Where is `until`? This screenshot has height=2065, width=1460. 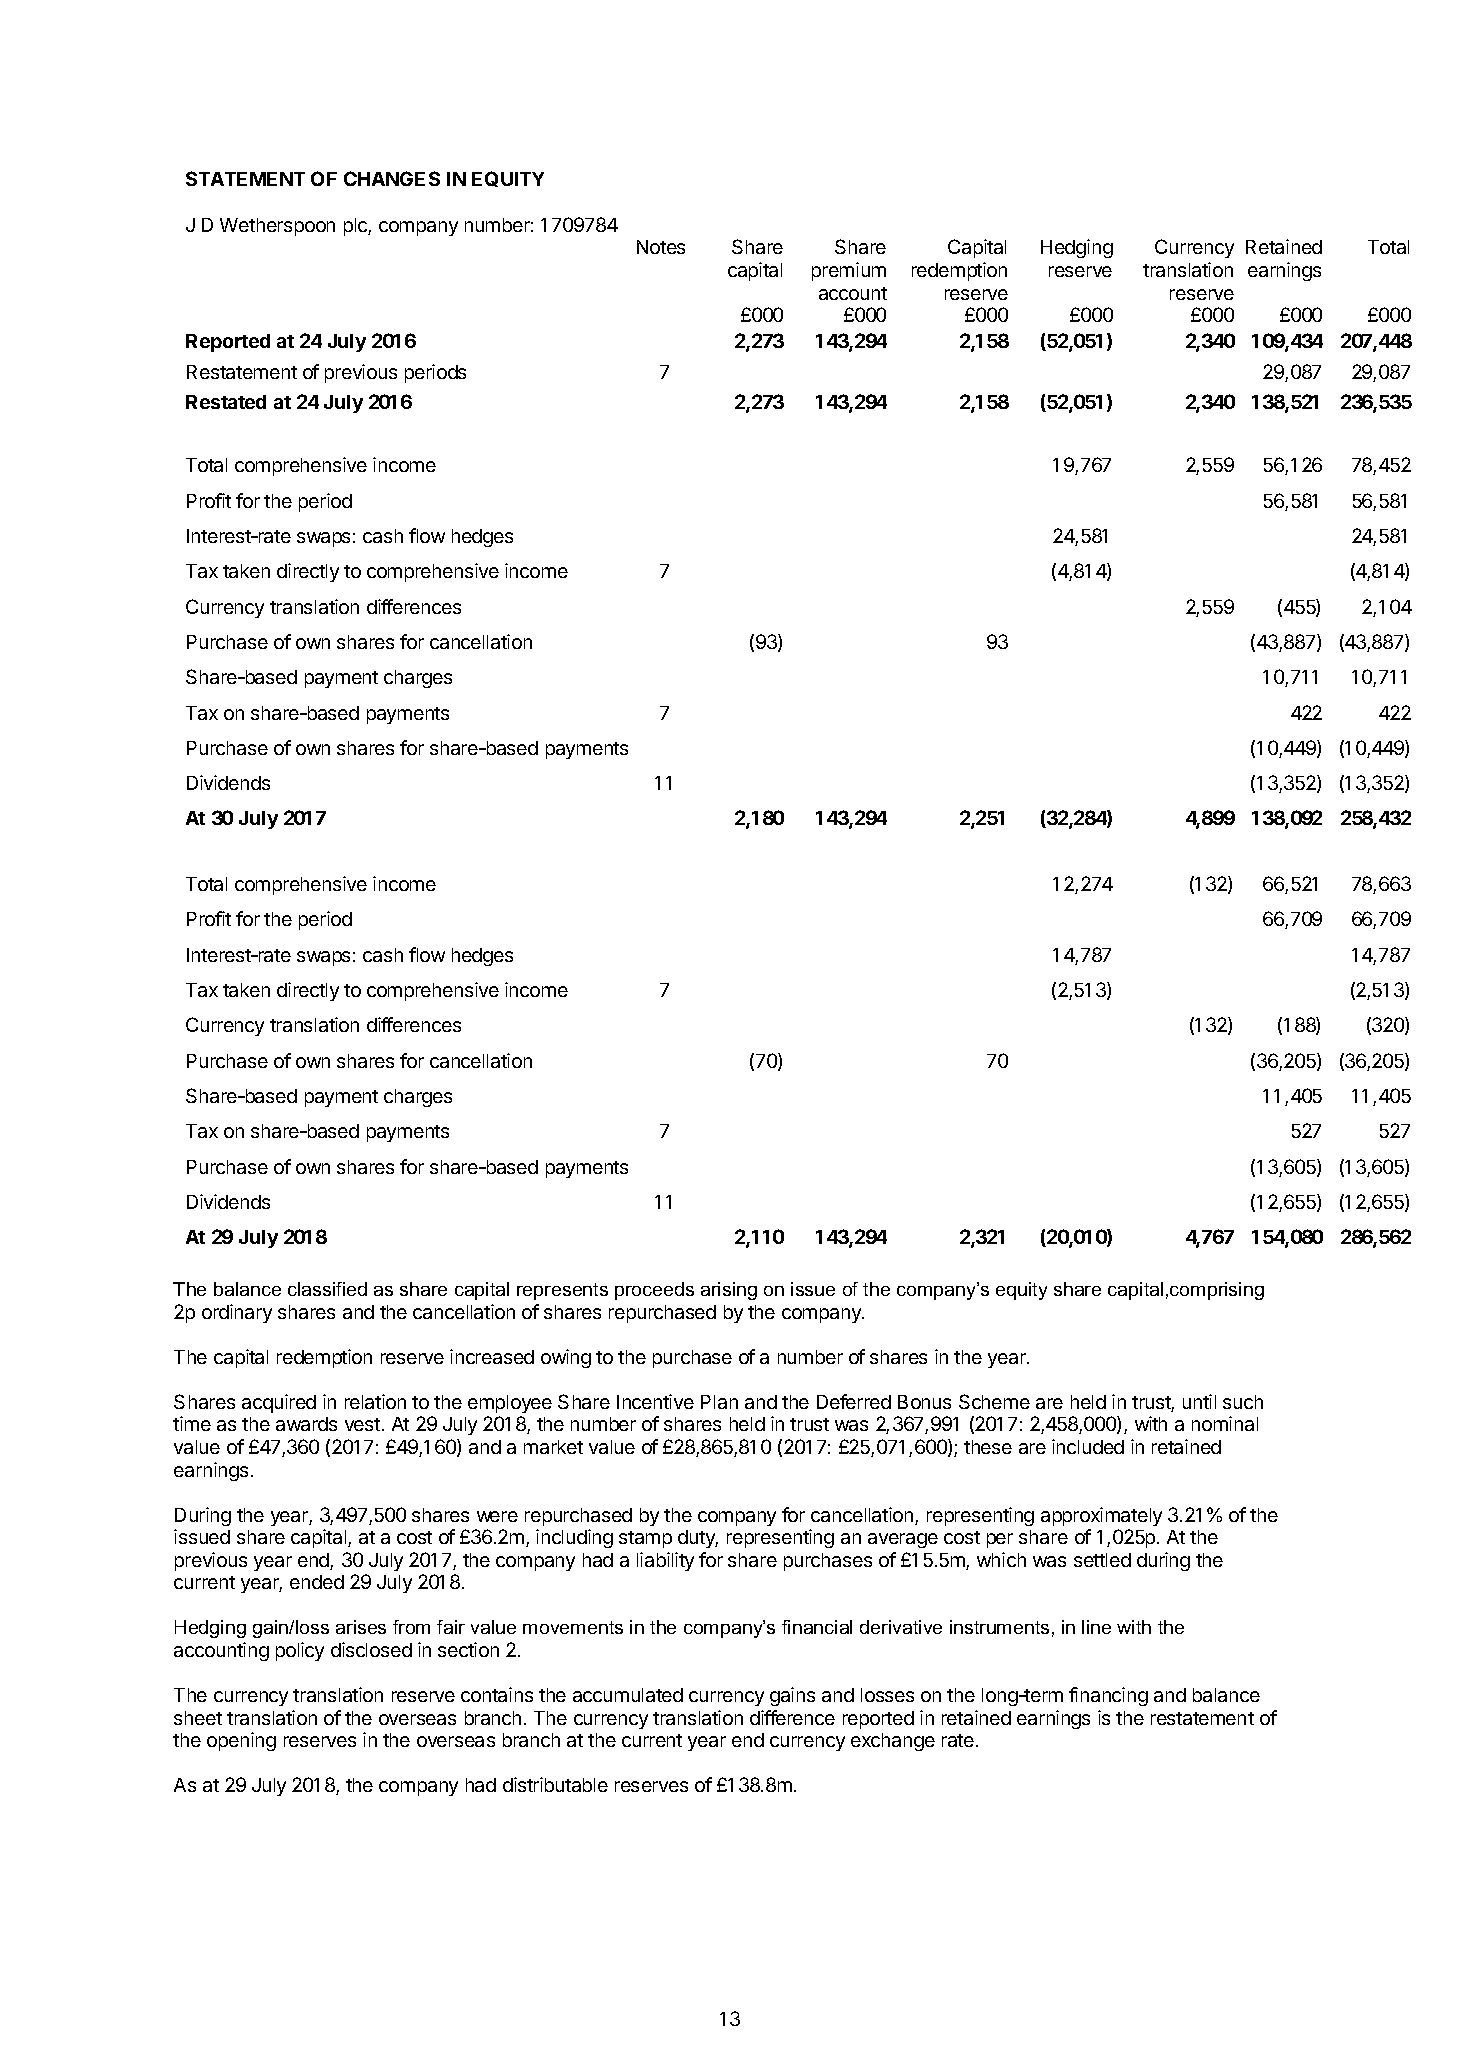
until is located at coordinates (1199, 1401).
